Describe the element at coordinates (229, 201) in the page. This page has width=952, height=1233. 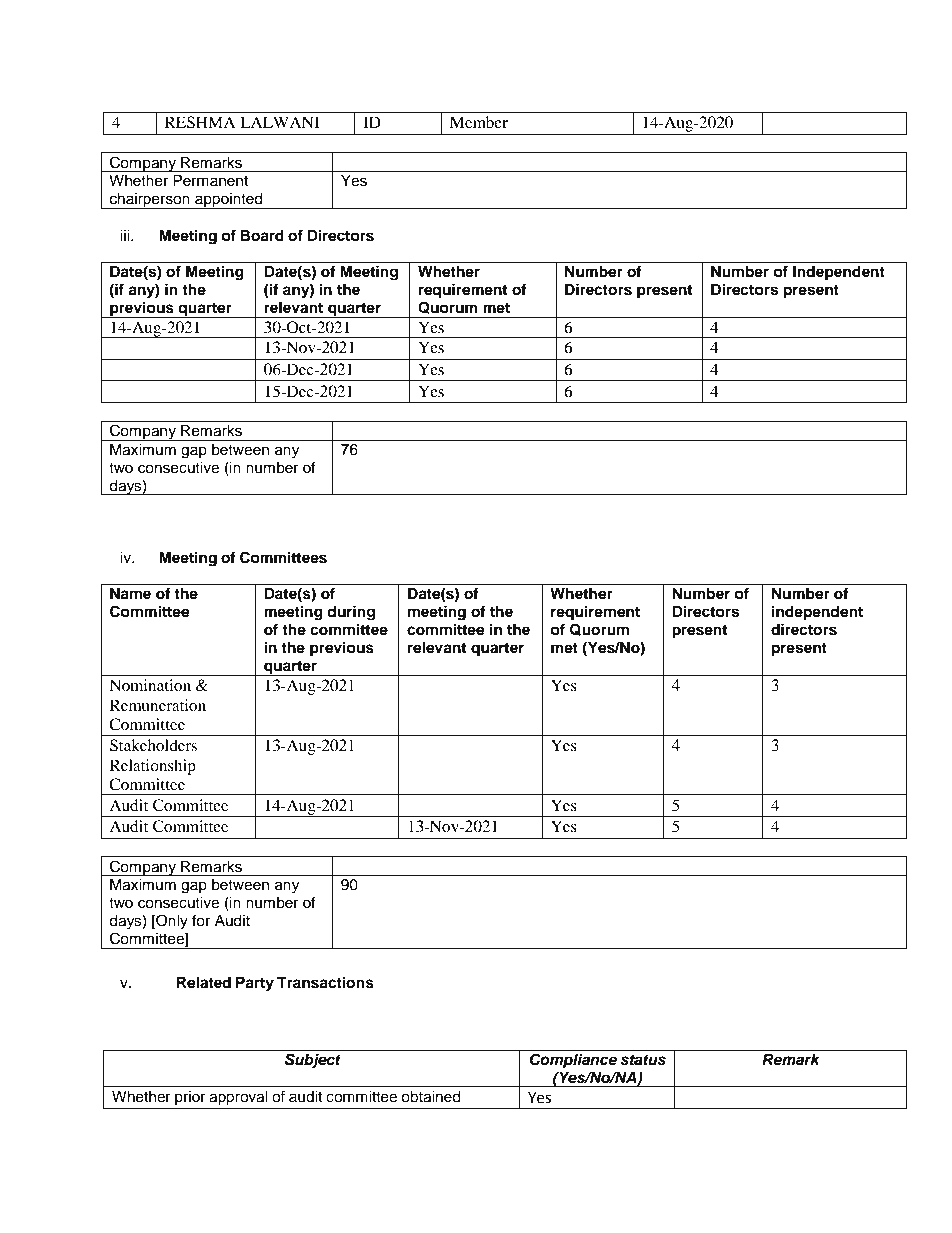
I see `appointed` at that location.
